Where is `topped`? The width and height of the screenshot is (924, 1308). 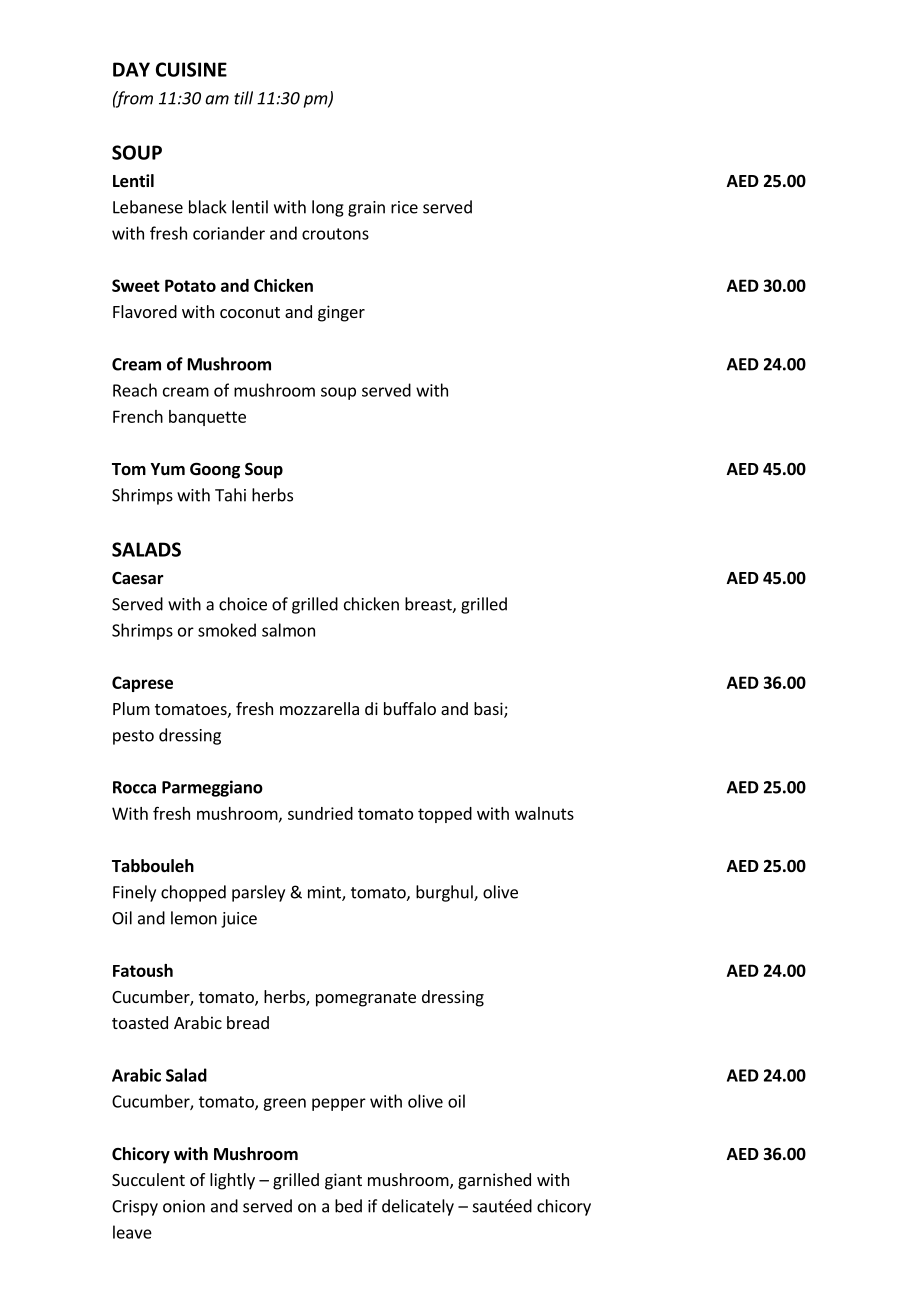 topped is located at coordinates (445, 815).
